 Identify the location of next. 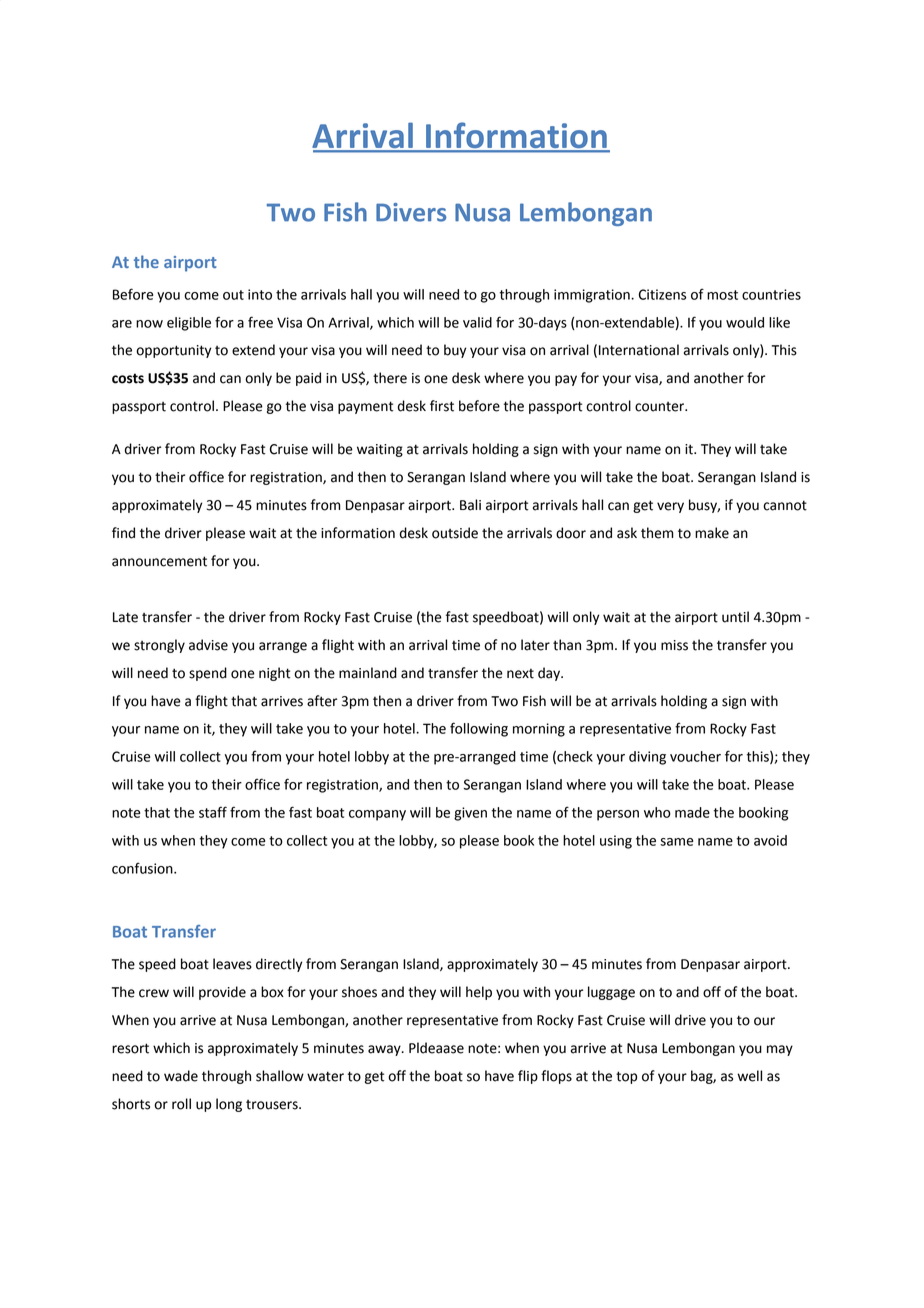
(520, 674).
